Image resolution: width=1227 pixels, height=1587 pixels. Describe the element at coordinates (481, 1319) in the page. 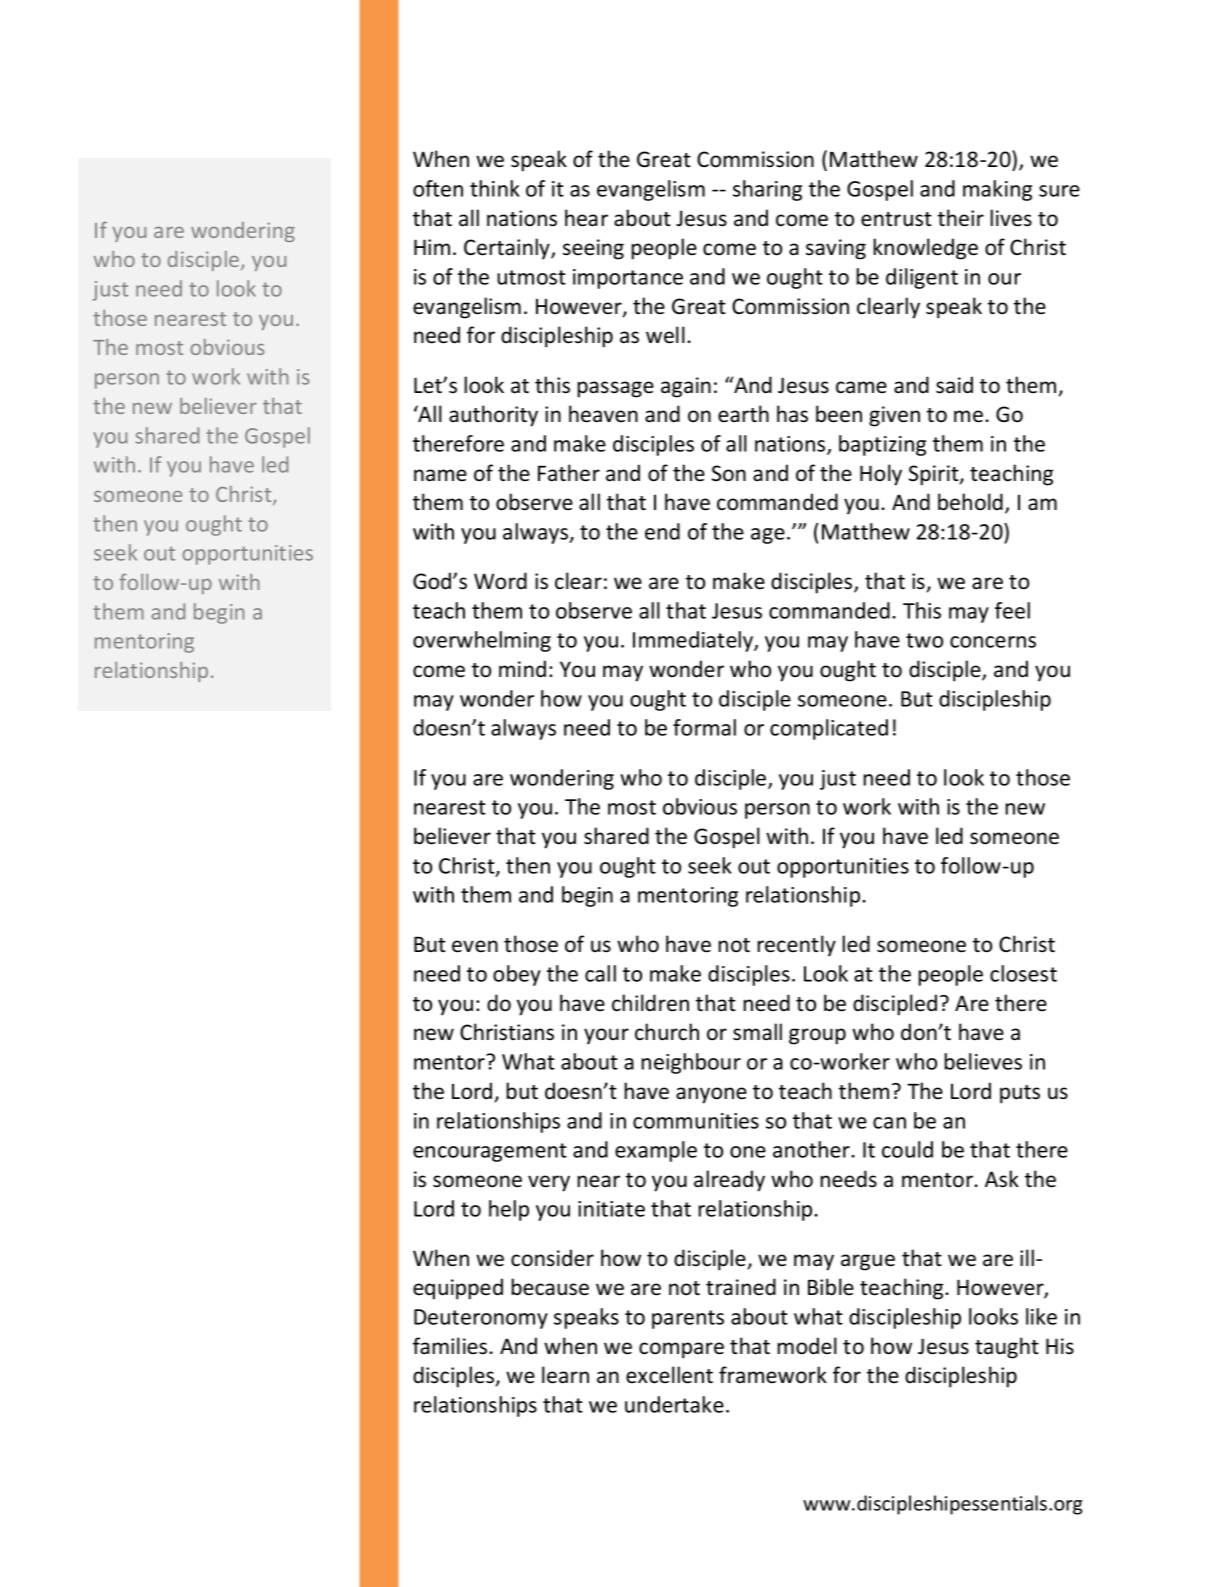

I see `Deuteronomy` at that location.
